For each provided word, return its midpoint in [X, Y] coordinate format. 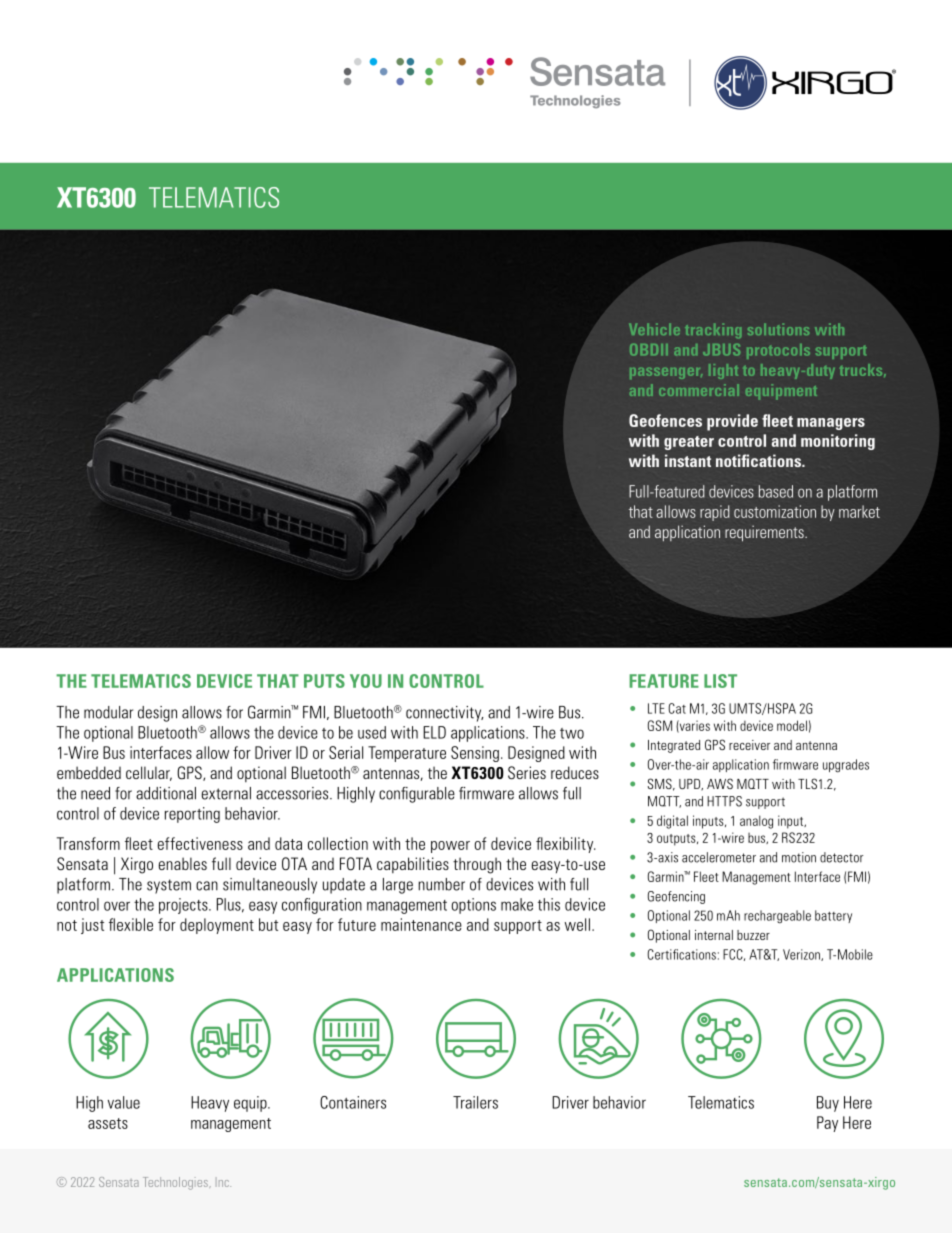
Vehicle [654, 329]
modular [108, 712]
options [474, 906]
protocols [778, 351]
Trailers [475, 1102]
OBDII [649, 350]
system [169, 886]
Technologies [176, 1183]
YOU [366, 681]
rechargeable [777, 916]
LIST [720, 681]
